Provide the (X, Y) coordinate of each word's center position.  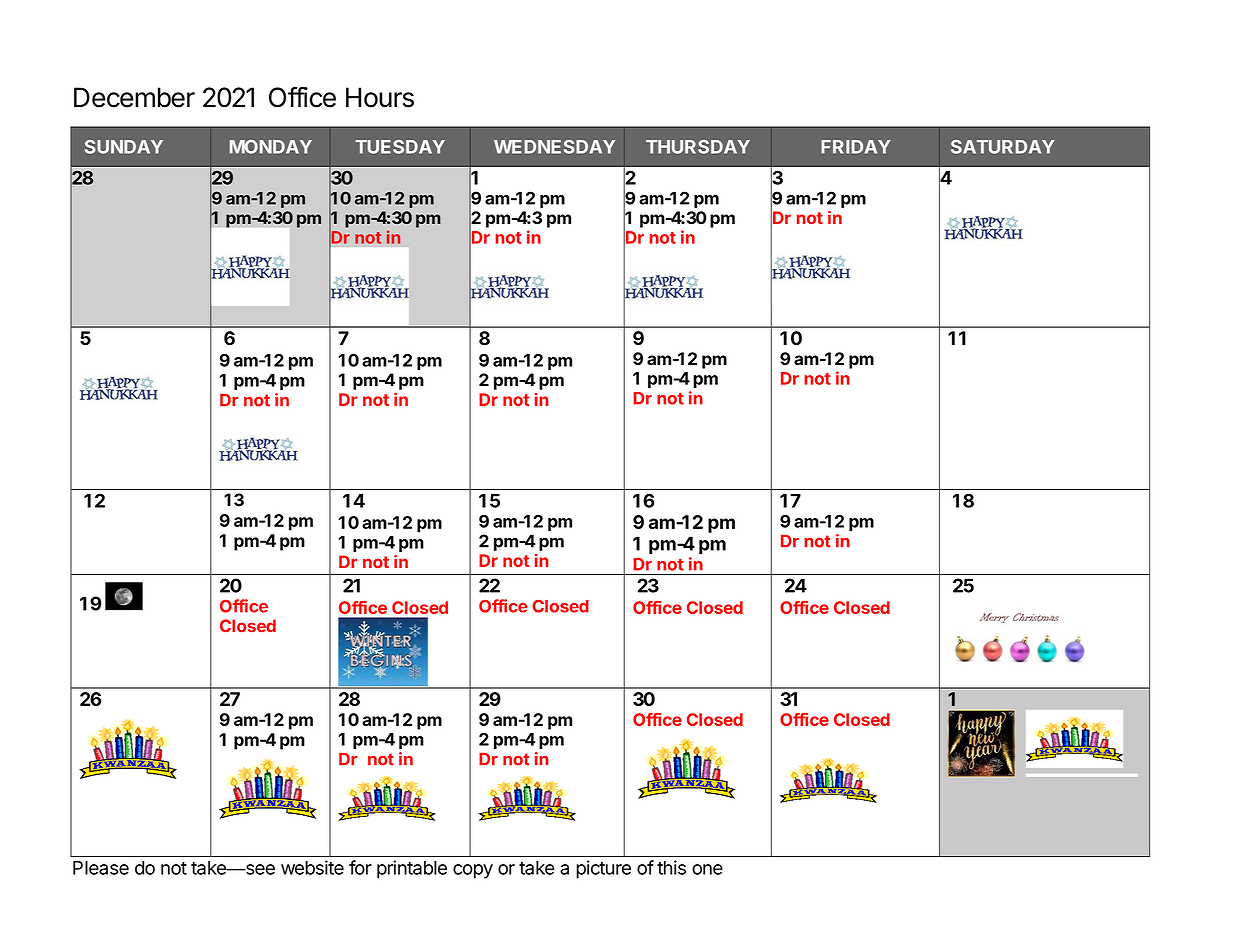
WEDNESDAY (554, 147)
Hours (380, 97)
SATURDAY (1003, 147)
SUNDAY (124, 147)
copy (473, 871)
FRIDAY (856, 147)
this (671, 867)
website (312, 867)
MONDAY (271, 147)
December (134, 97)
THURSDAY (698, 147)
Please (101, 868)
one (707, 869)
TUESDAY (400, 147)
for (360, 867)
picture (603, 869)
